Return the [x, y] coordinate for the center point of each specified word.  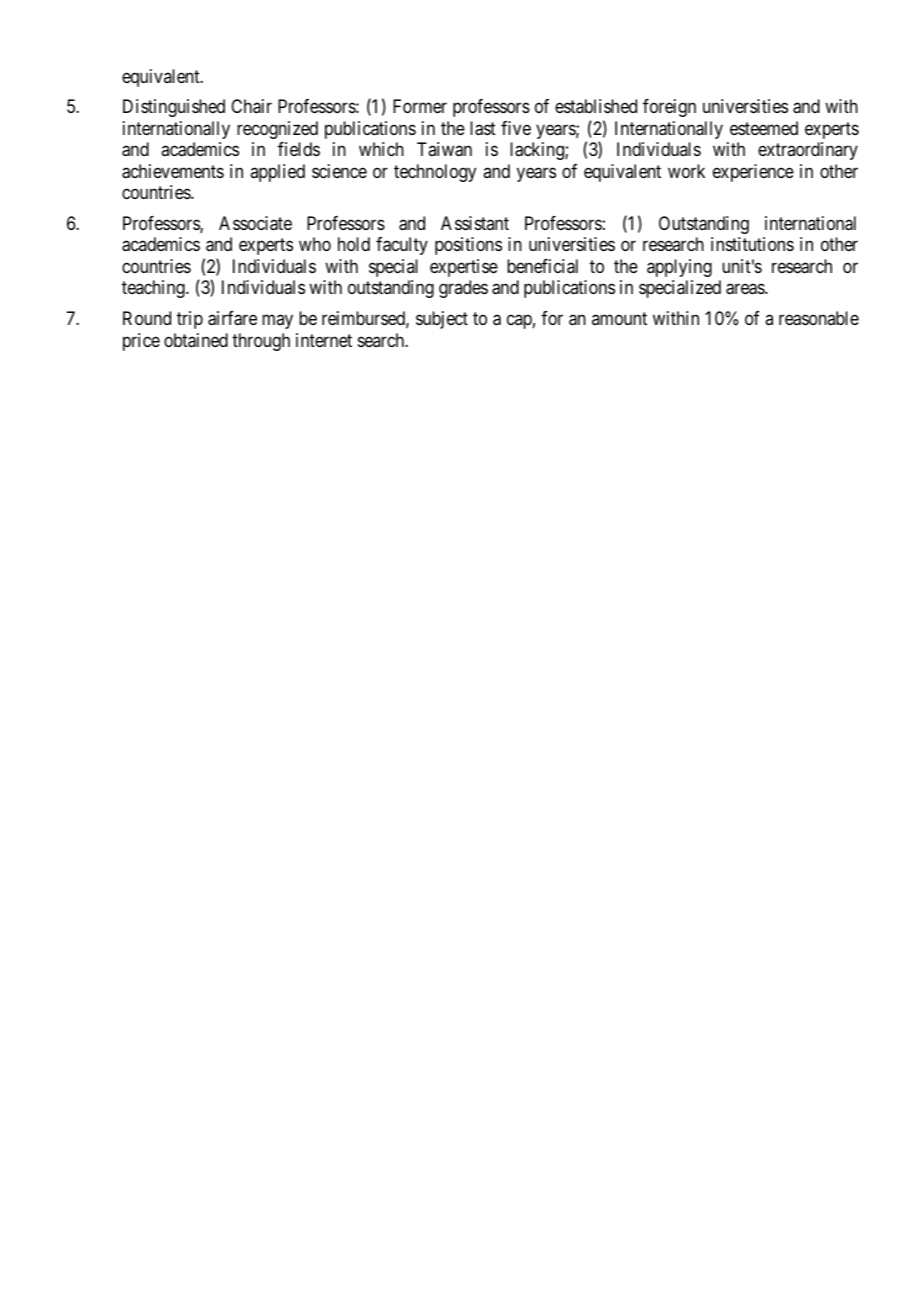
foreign [669, 108]
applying [679, 268]
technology [435, 173]
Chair [251, 106]
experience [753, 173]
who [315, 244]
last [483, 128]
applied [277, 173]
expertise [464, 268]
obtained [196, 340]
